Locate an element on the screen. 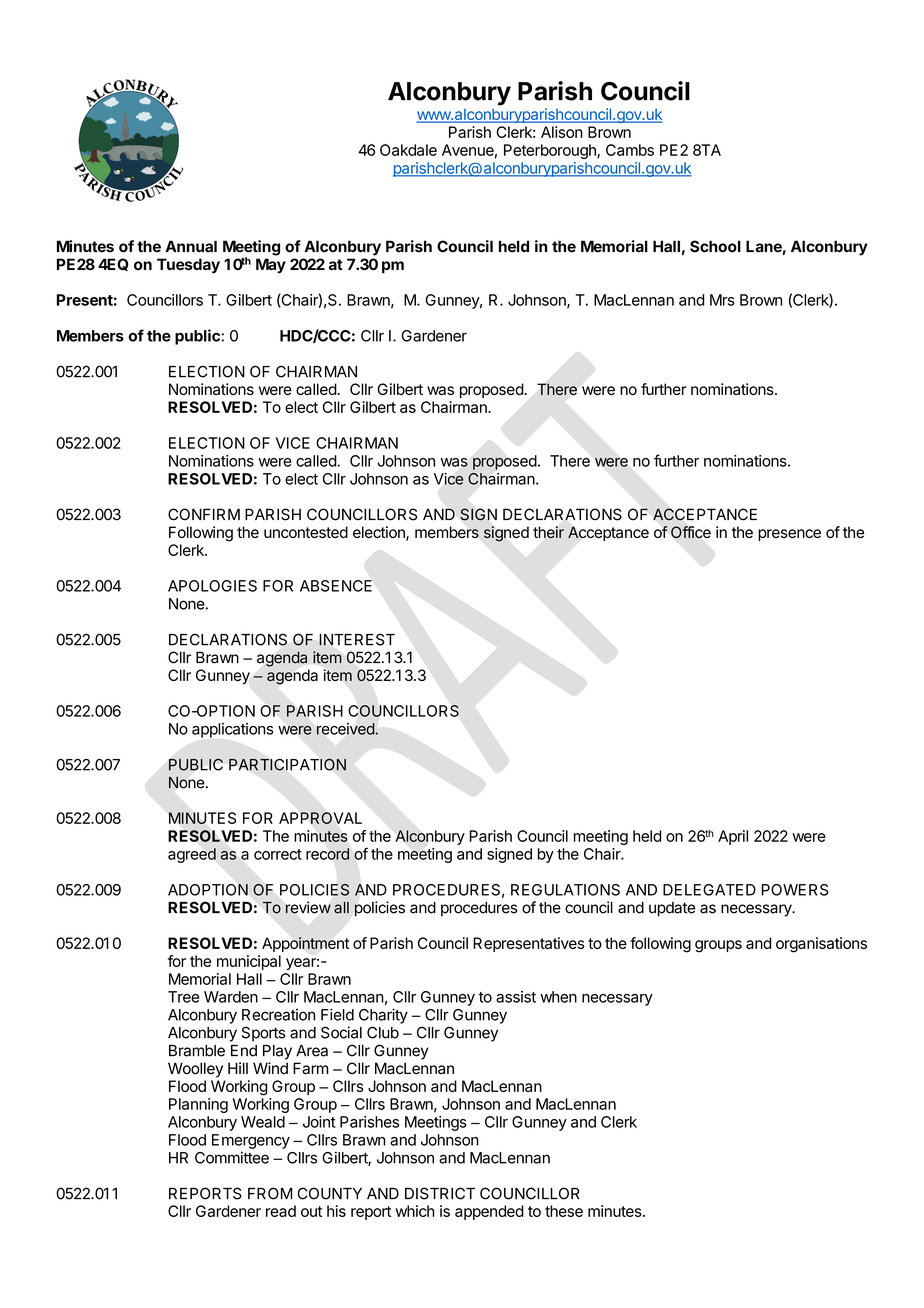 The width and height of the screenshot is (924, 1308). Mrs is located at coordinates (722, 300).
